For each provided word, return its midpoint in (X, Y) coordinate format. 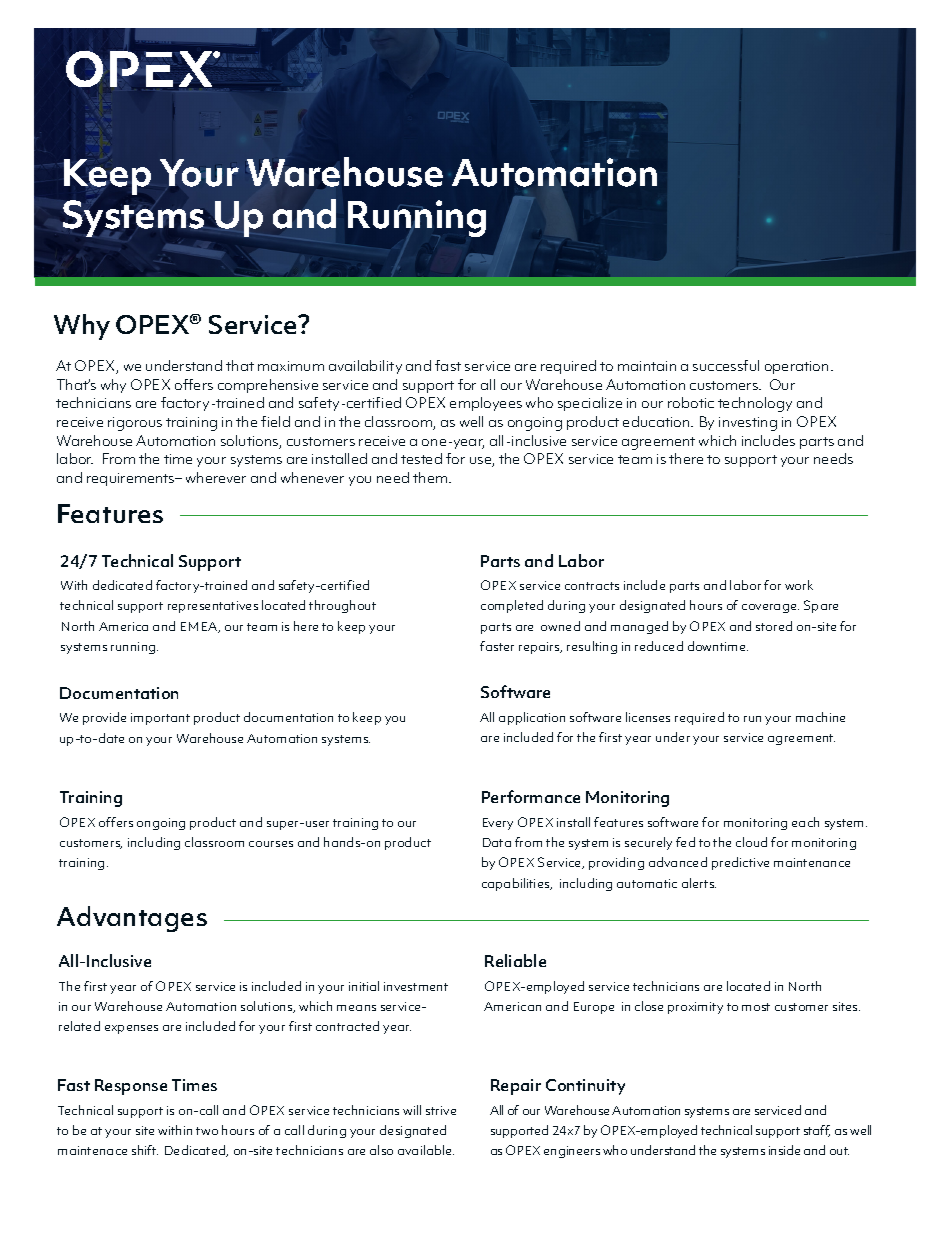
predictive (740, 863)
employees (486, 404)
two (207, 1131)
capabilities (517, 884)
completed (512, 606)
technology (755, 404)
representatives (213, 607)
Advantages (132, 919)
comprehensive (268, 386)
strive (441, 1110)
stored (774, 626)
